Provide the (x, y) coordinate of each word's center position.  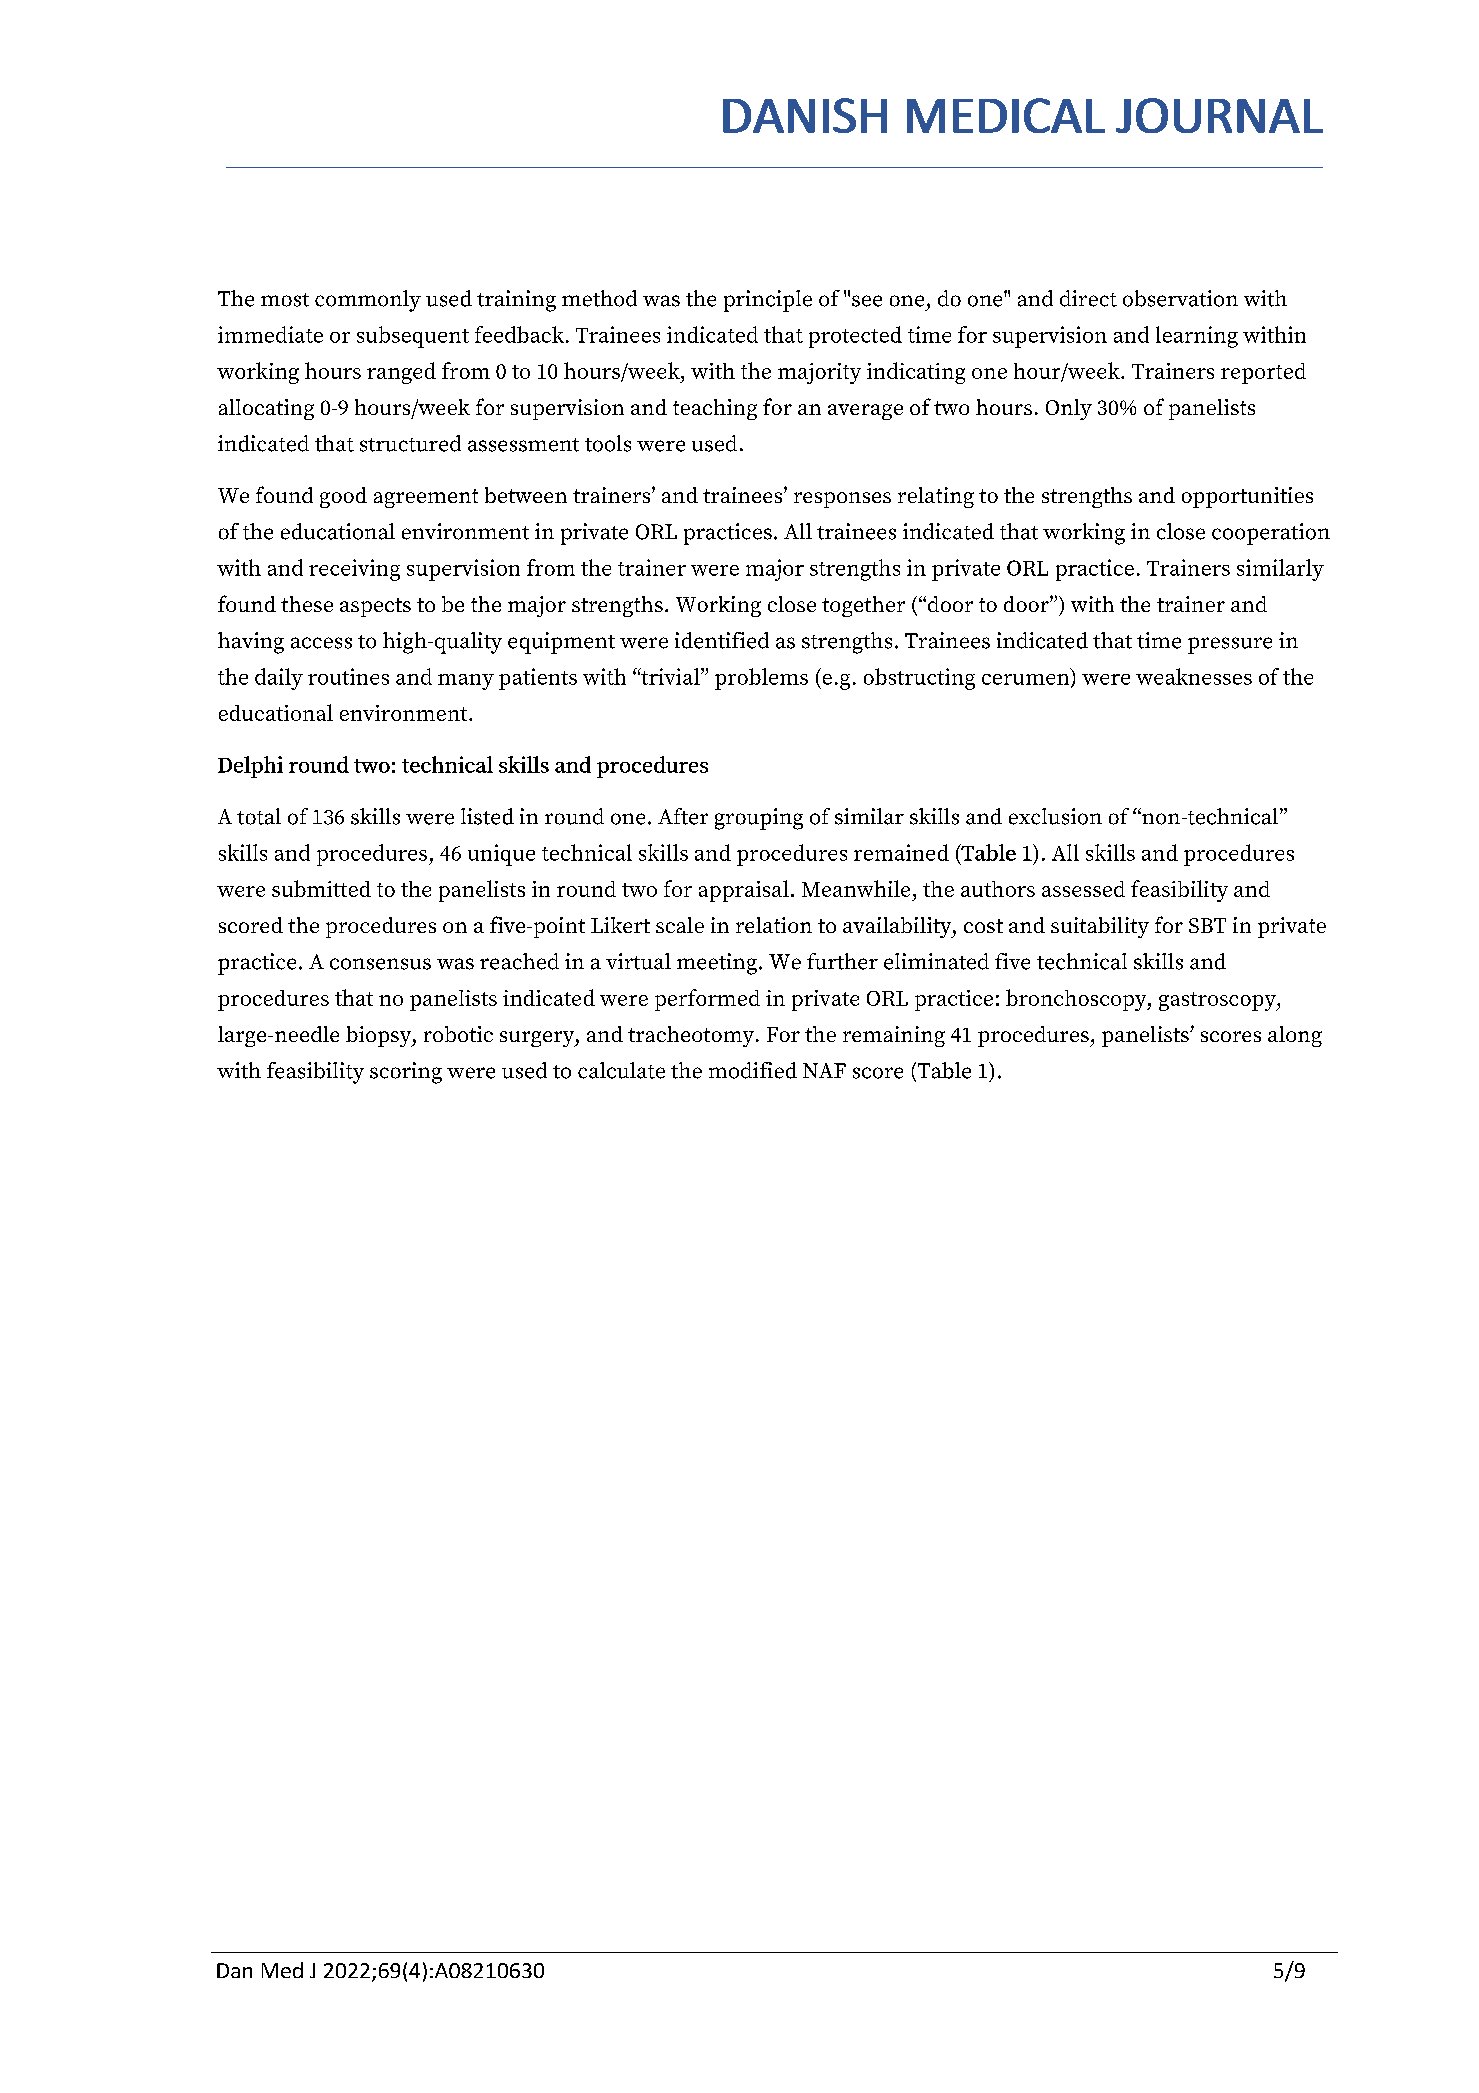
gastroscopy (1218, 1001)
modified (753, 1070)
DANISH (805, 115)
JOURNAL (1219, 115)
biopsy (379, 1036)
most (285, 300)
